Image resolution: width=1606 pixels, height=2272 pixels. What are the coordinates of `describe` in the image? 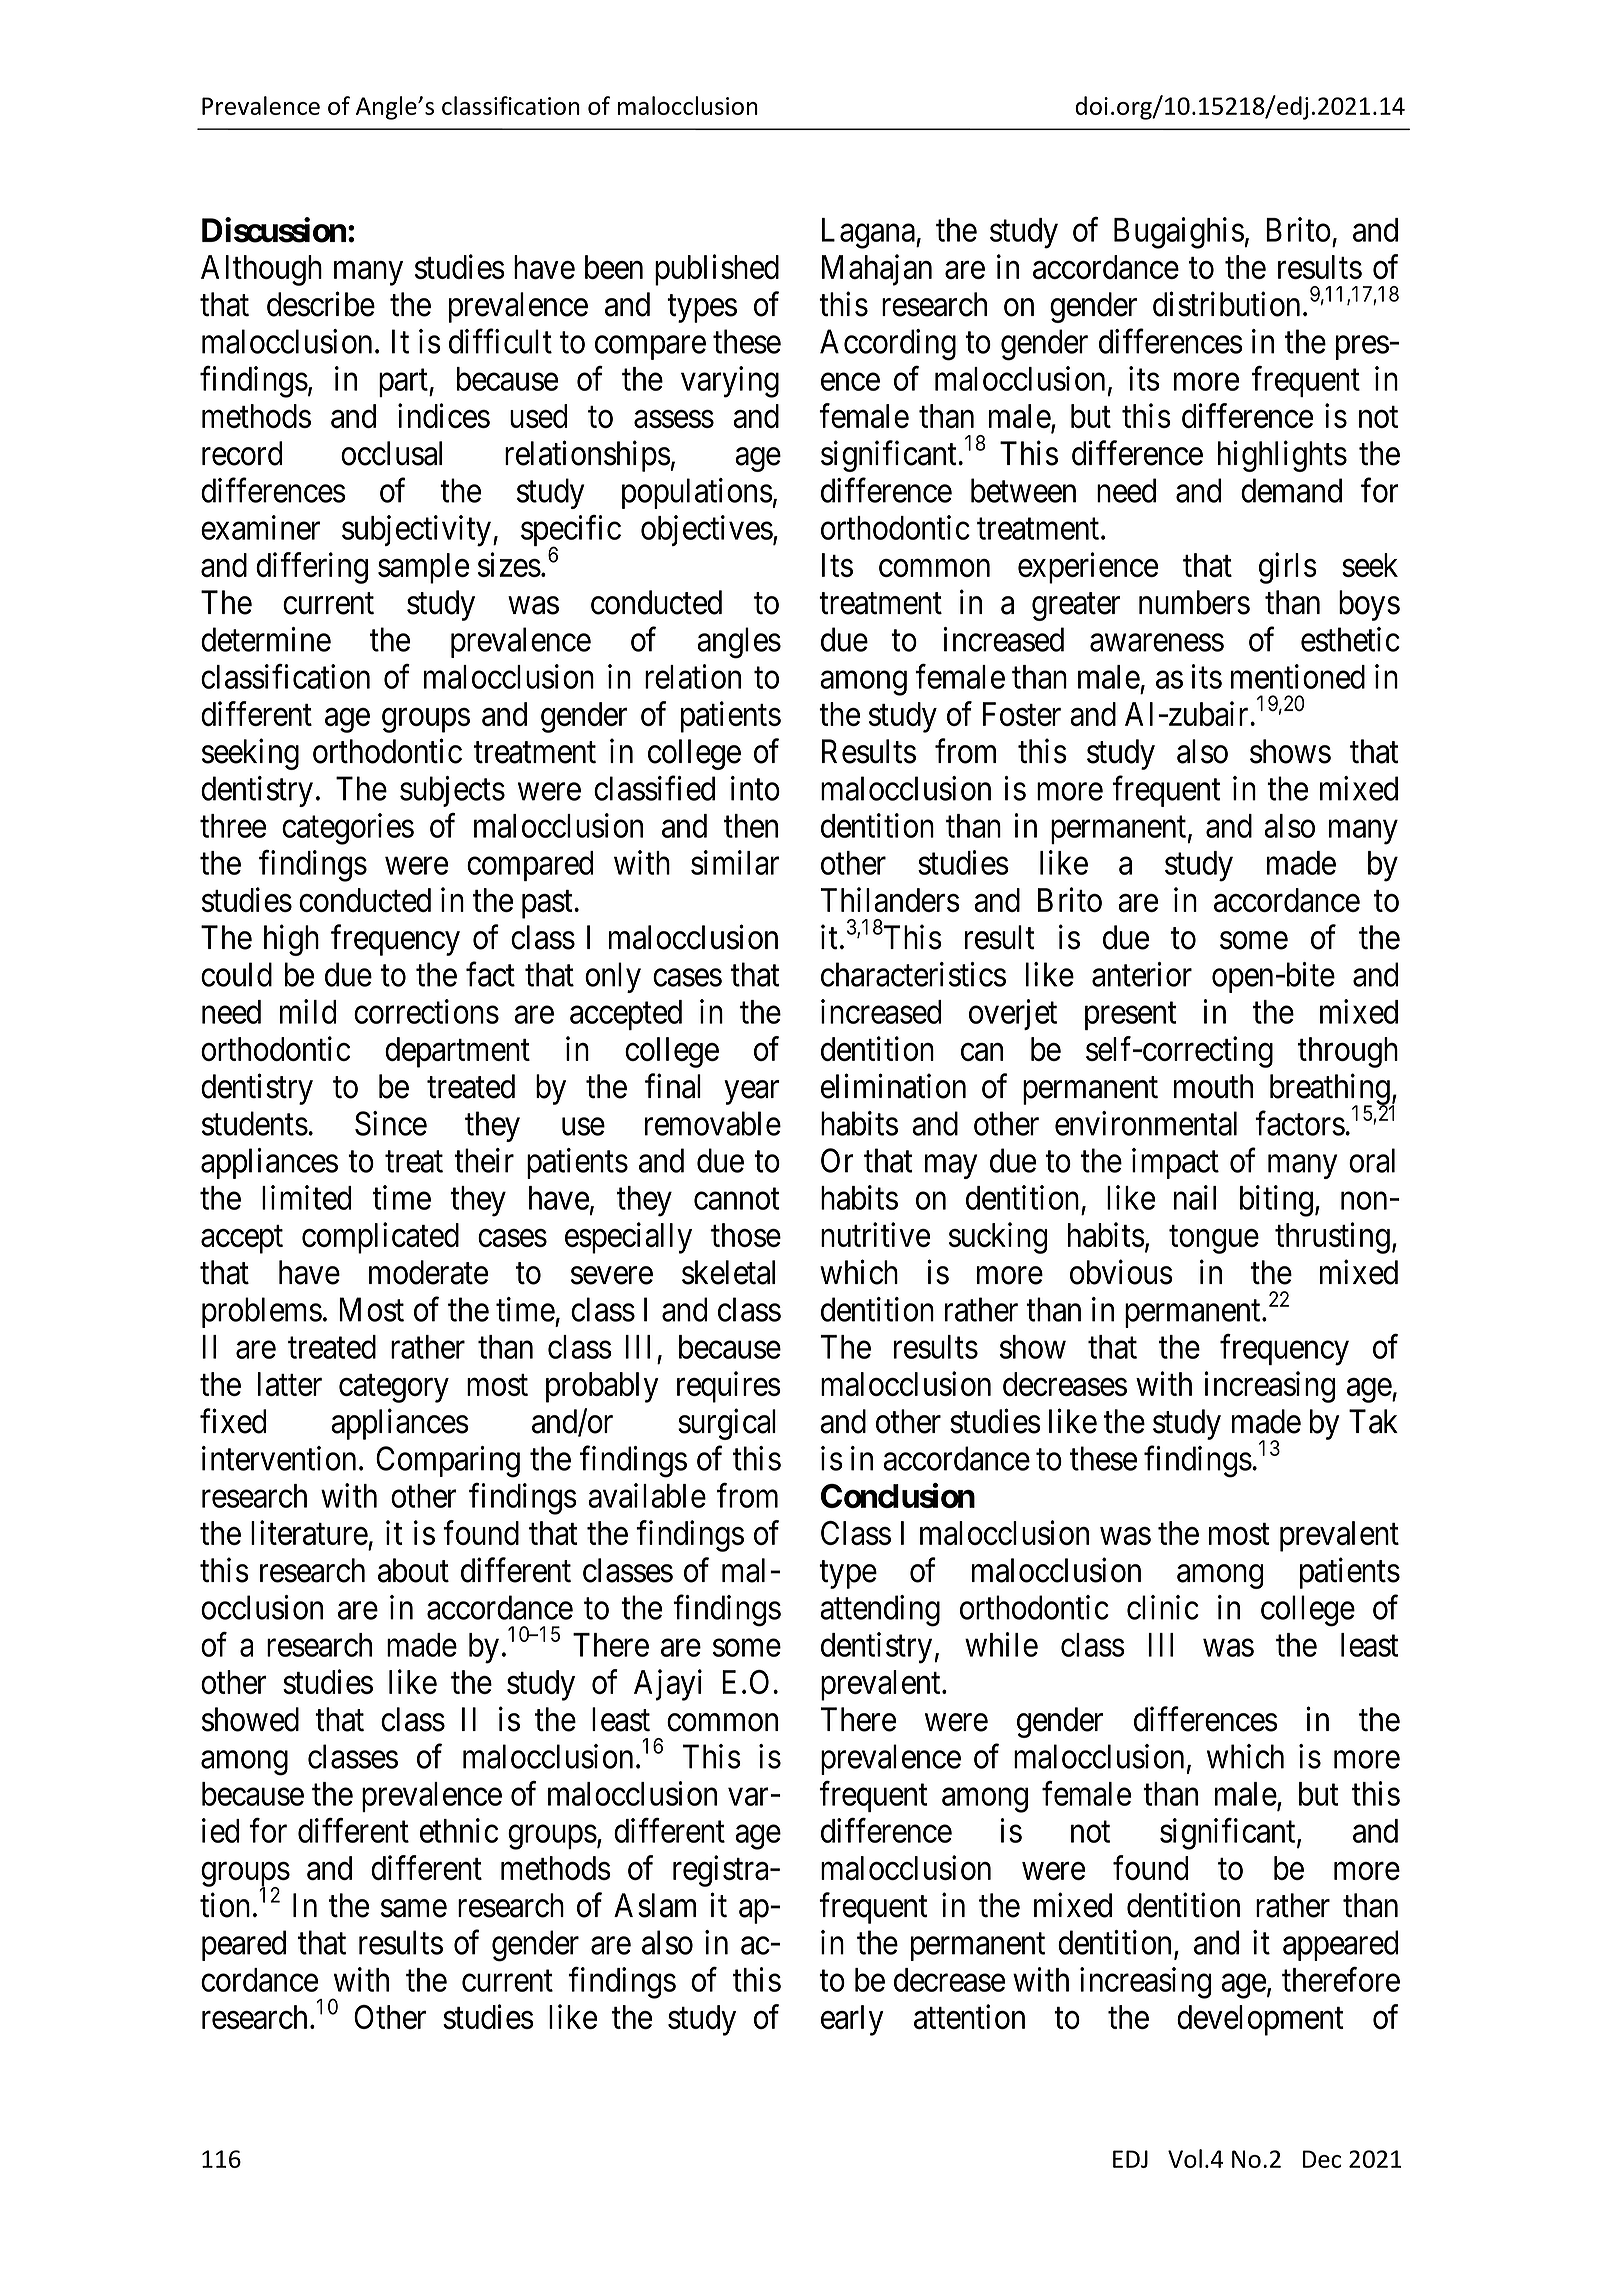 It's located at (321, 304).
